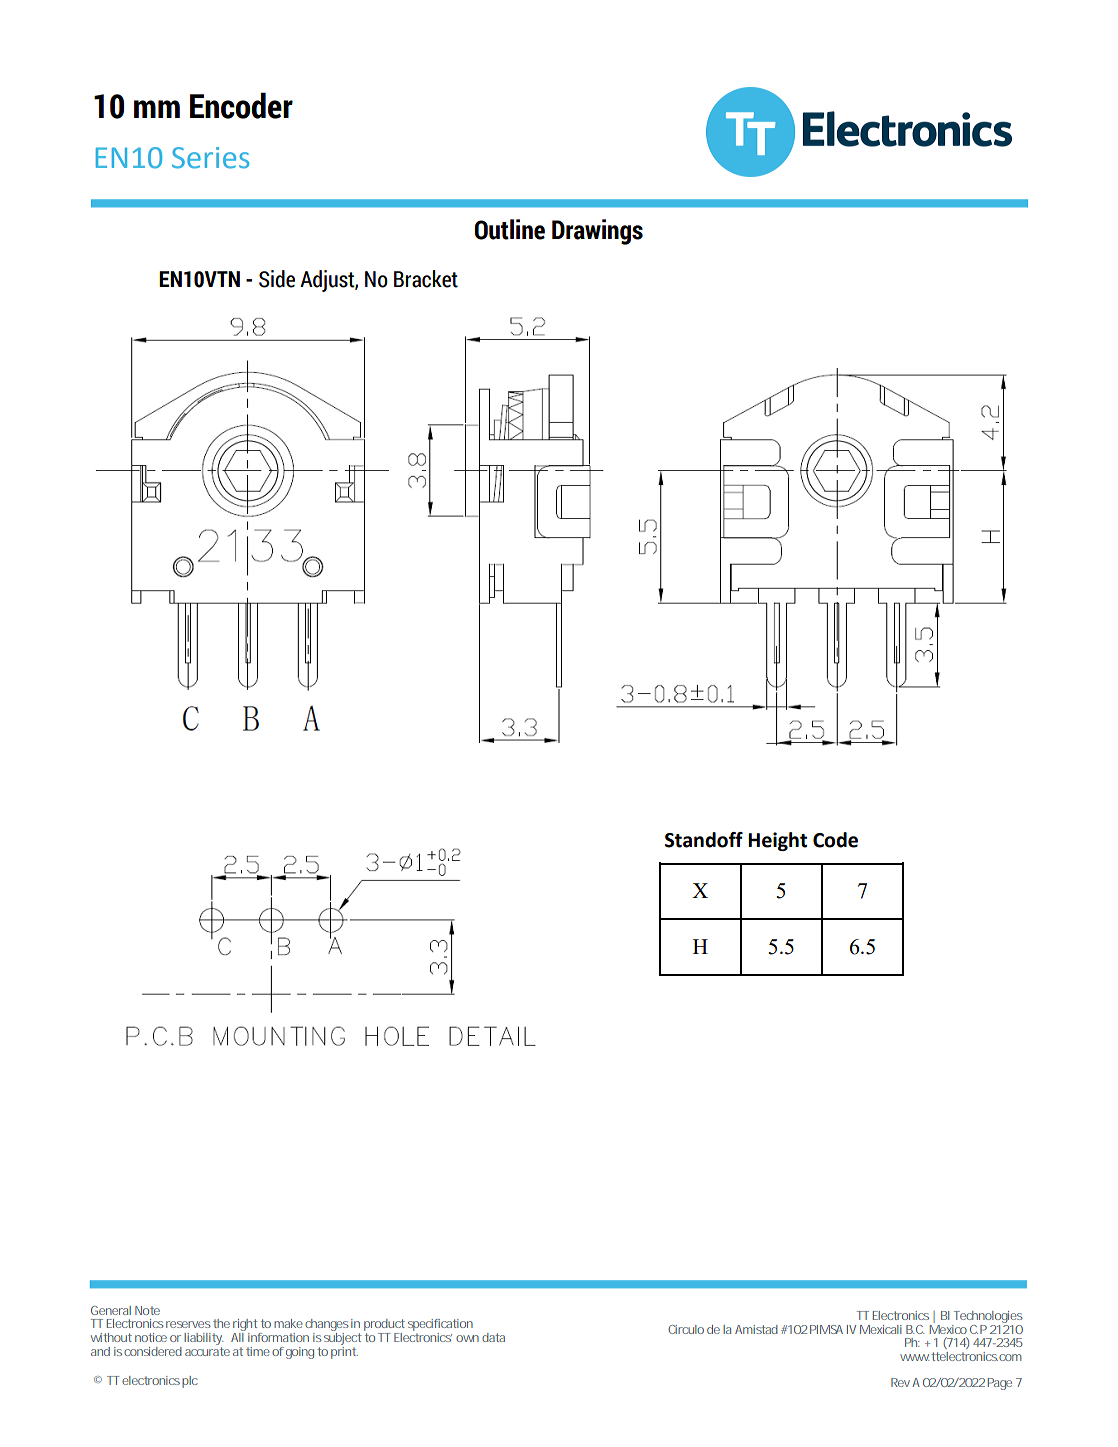  I want to click on Standoff, so click(704, 840).
